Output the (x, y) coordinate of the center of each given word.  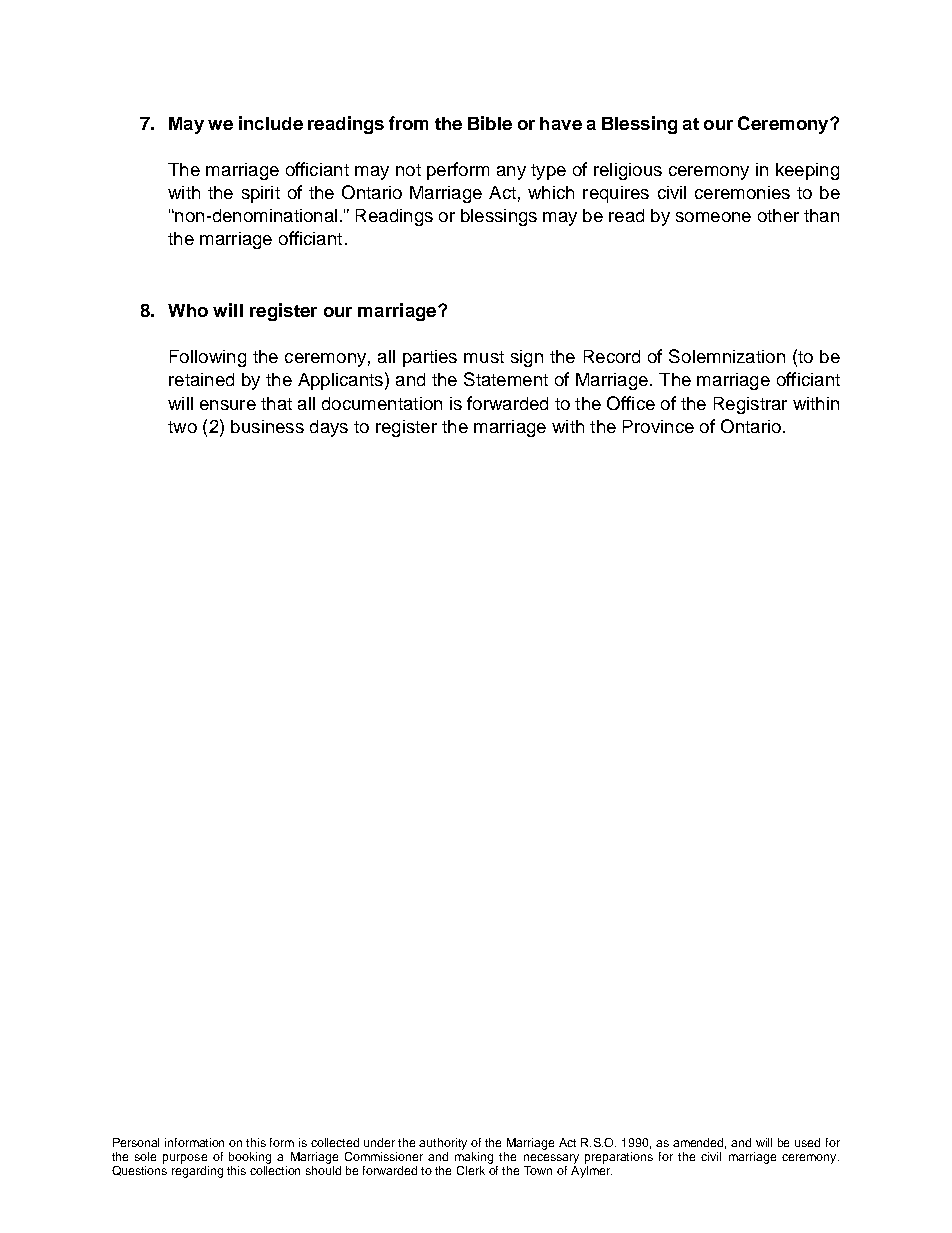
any (511, 173)
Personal (136, 1142)
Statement (506, 379)
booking (250, 1158)
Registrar (750, 405)
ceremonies (742, 192)
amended (699, 1143)
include (271, 123)
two (182, 427)
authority (443, 1144)
